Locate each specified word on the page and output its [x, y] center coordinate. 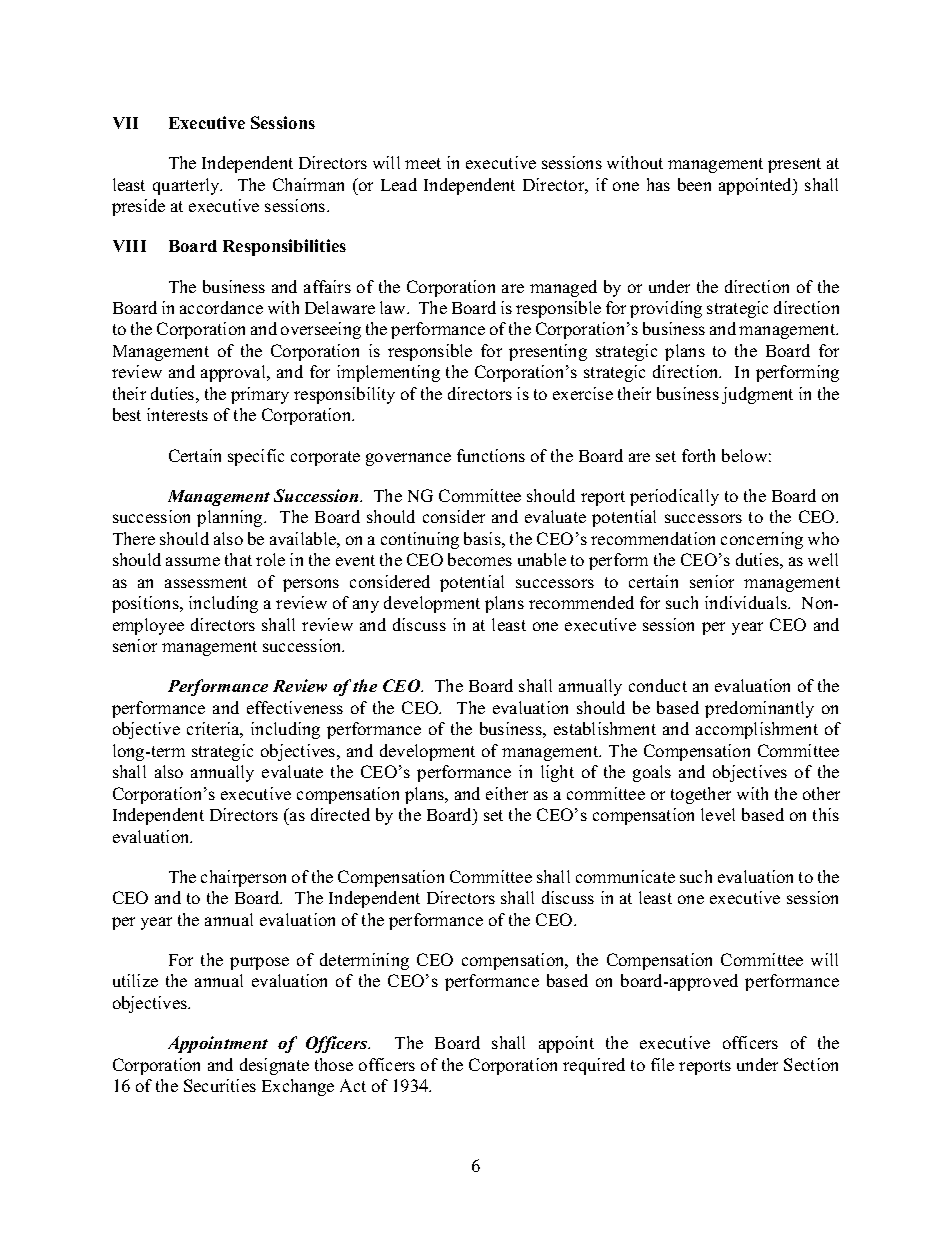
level [718, 814]
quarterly [187, 186]
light [557, 773]
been [694, 184]
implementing [388, 373]
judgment [757, 395]
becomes [480, 559]
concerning [762, 540]
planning [231, 518]
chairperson [243, 878]
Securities [220, 1085]
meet [423, 163]
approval [234, 373]
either [507, 793]
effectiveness [295, 707]
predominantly [759, 709]
